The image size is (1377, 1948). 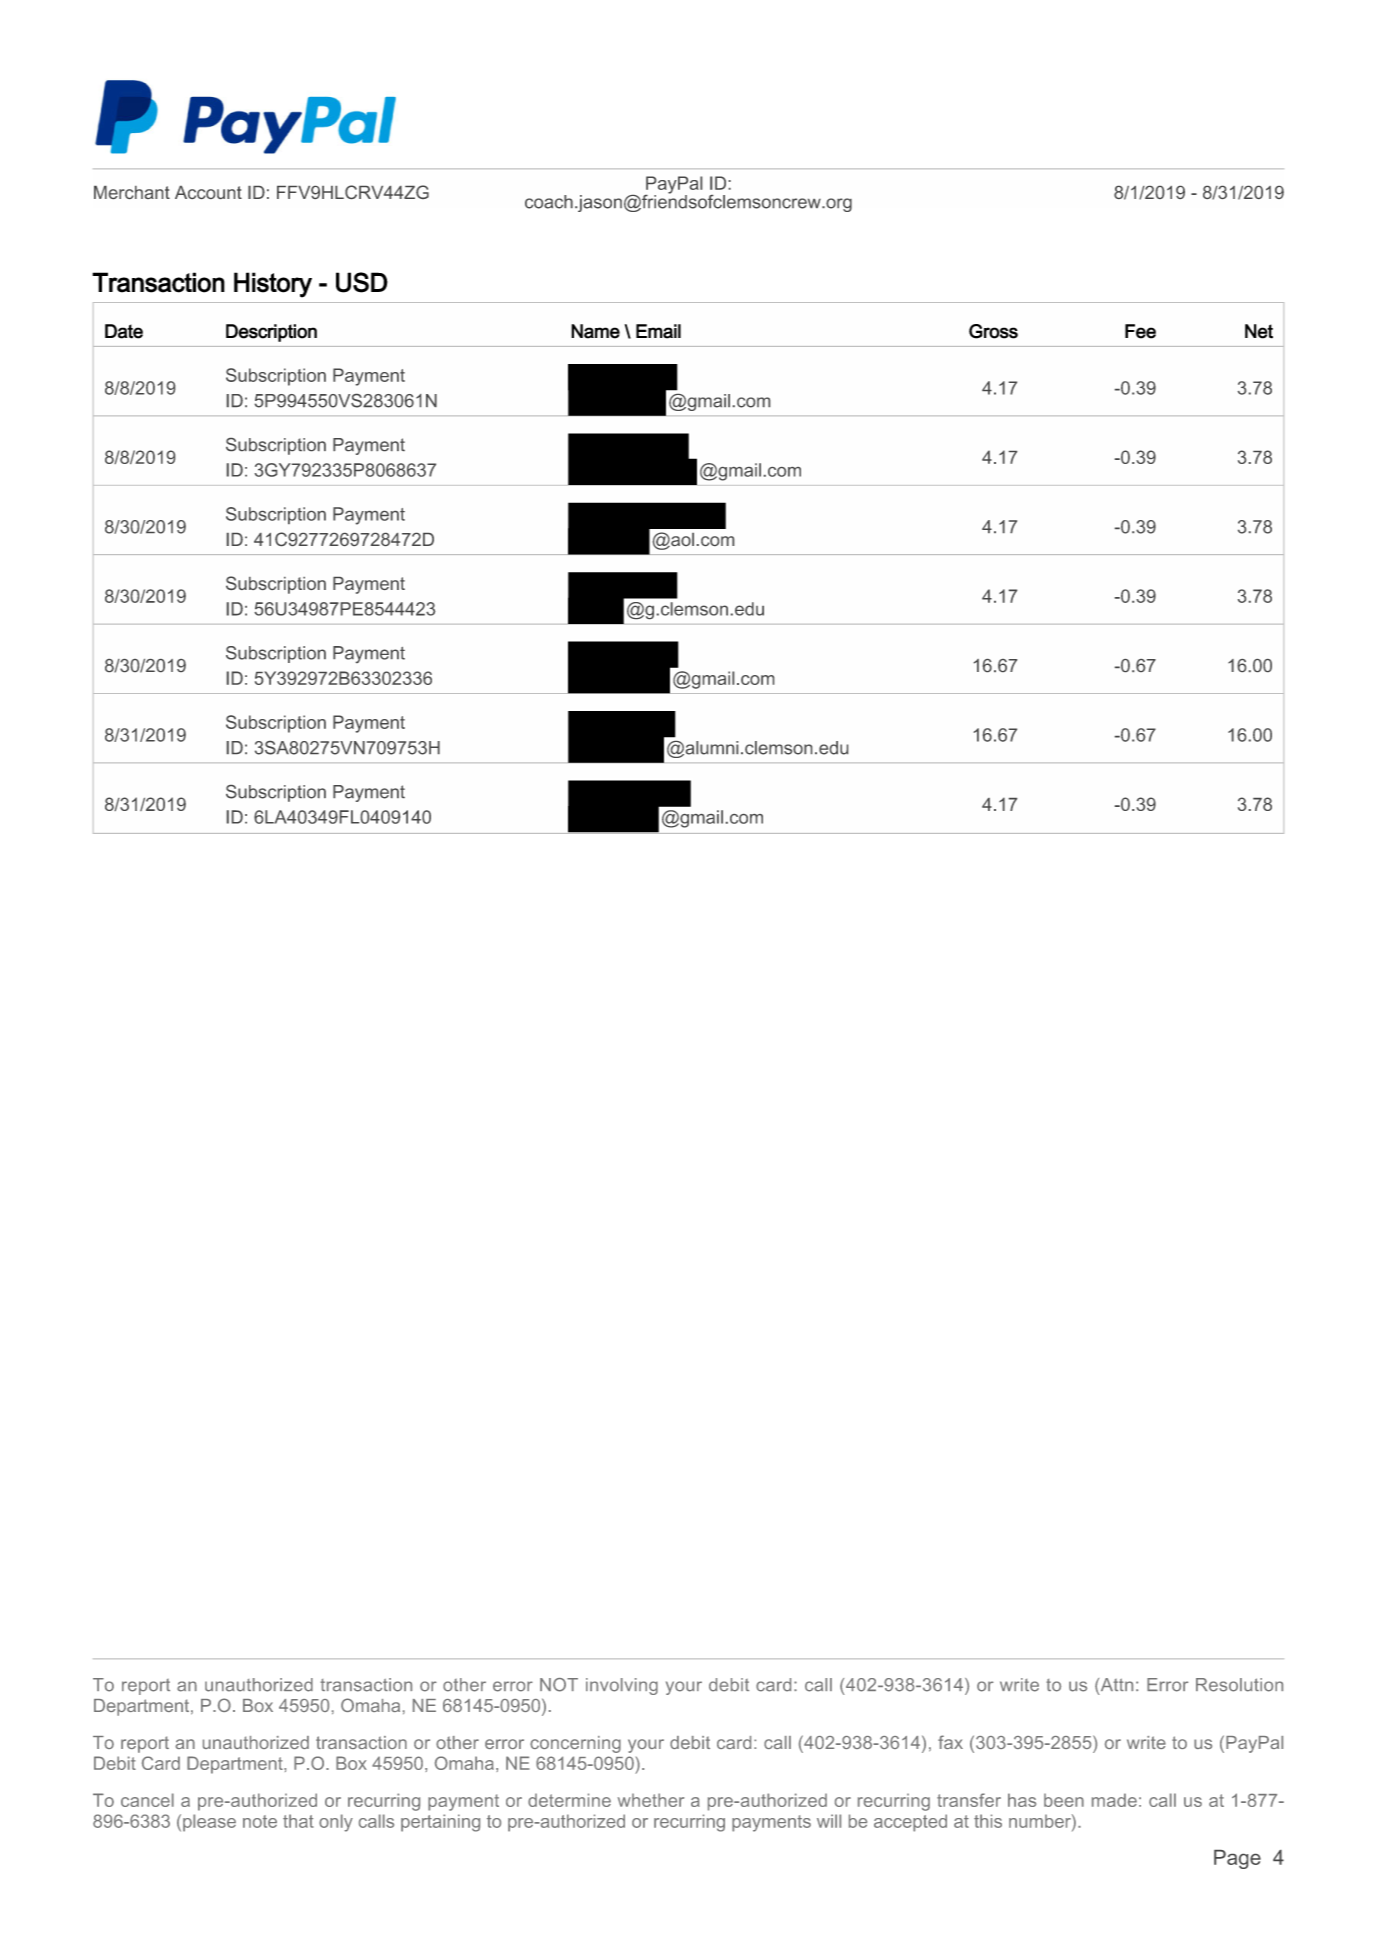 What do you see at coordinates (271, 333) in the page?
I see `Description` at bounding box center [271, 333].
